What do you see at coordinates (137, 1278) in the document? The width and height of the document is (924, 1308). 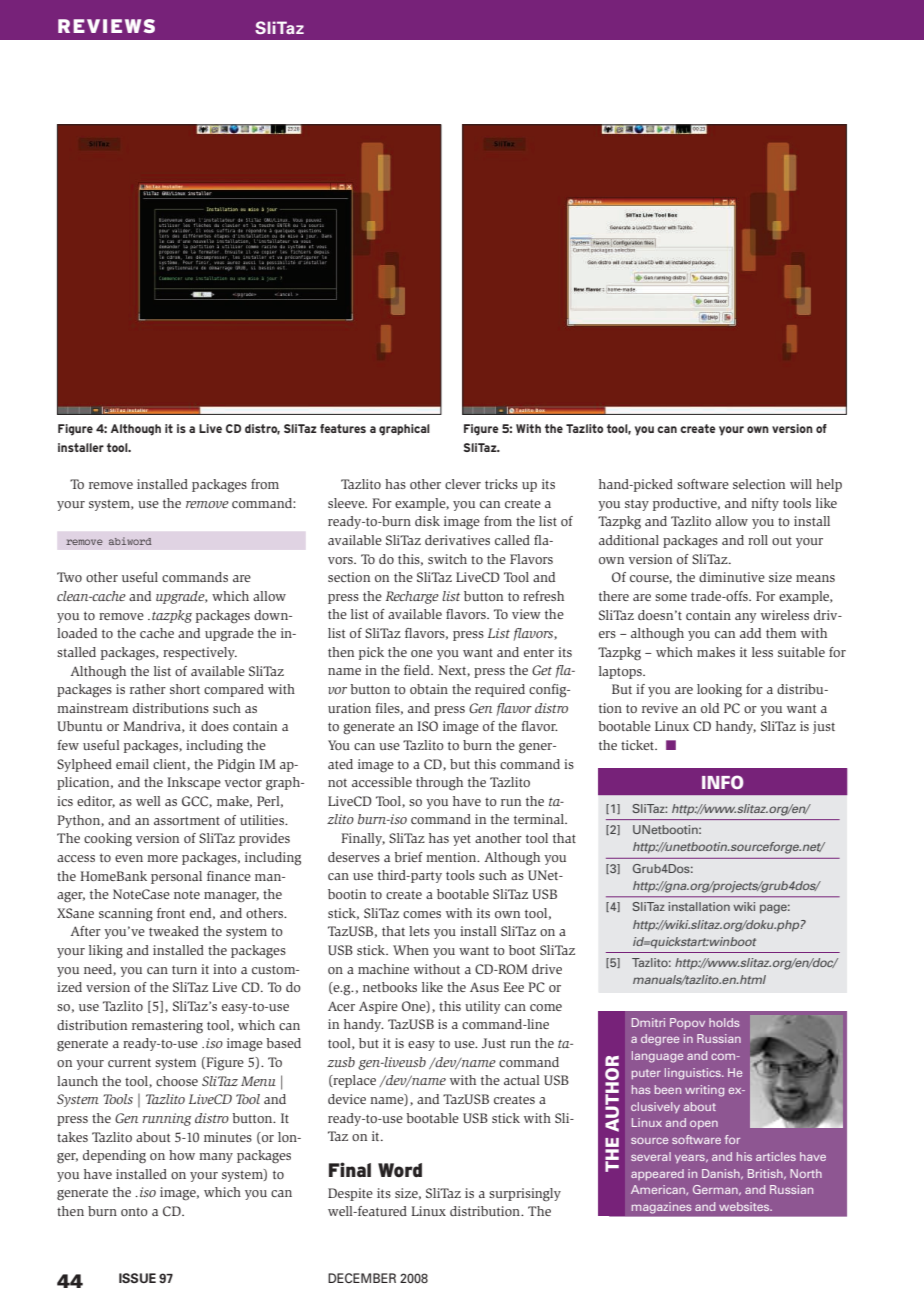 I see `ISSUE` at bounding box center [137, 1278].
